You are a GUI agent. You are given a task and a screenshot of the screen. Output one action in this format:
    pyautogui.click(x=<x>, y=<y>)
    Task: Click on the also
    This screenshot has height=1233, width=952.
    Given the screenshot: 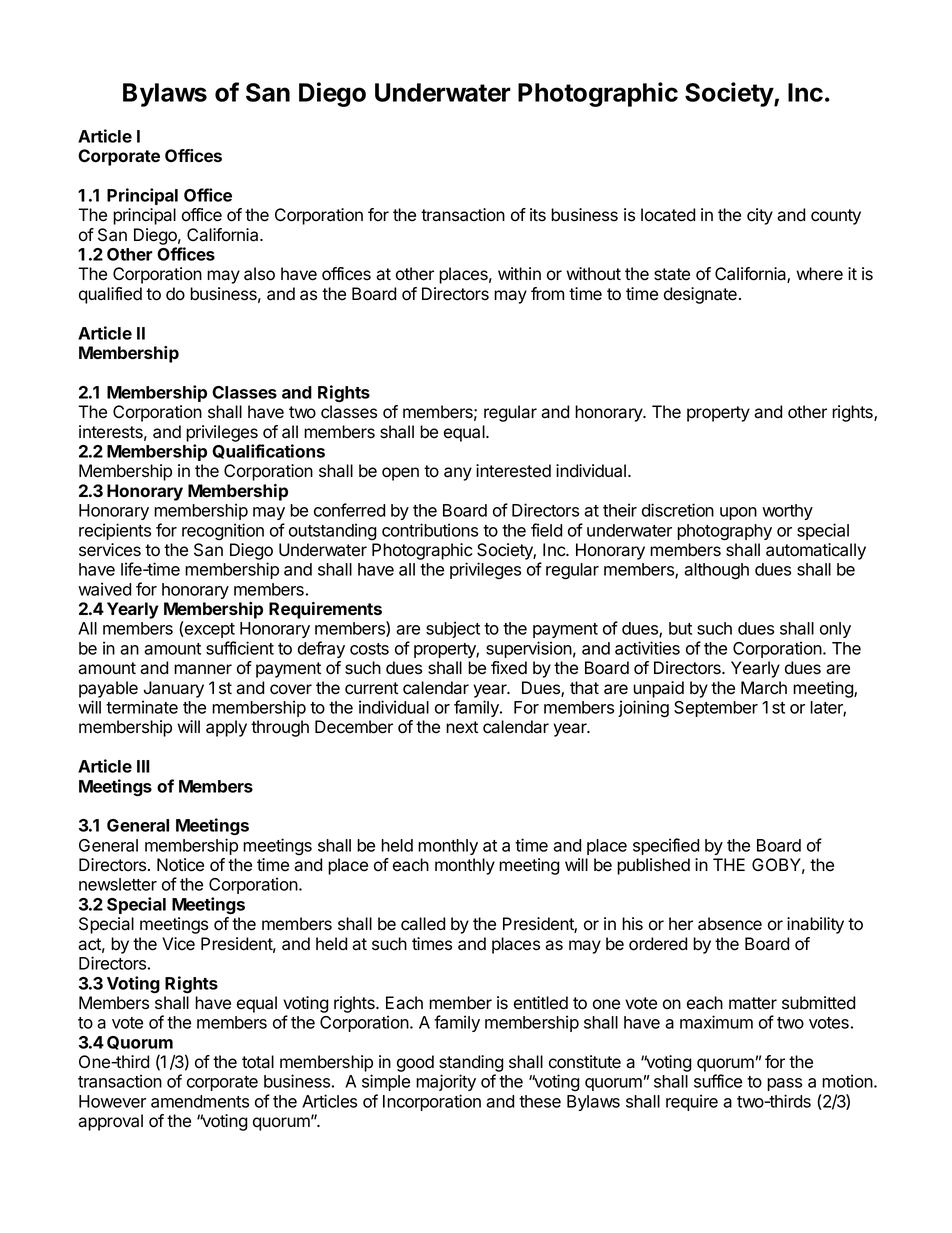 What is the action you would take?
    pyautogui.click(x=259, y=274)
